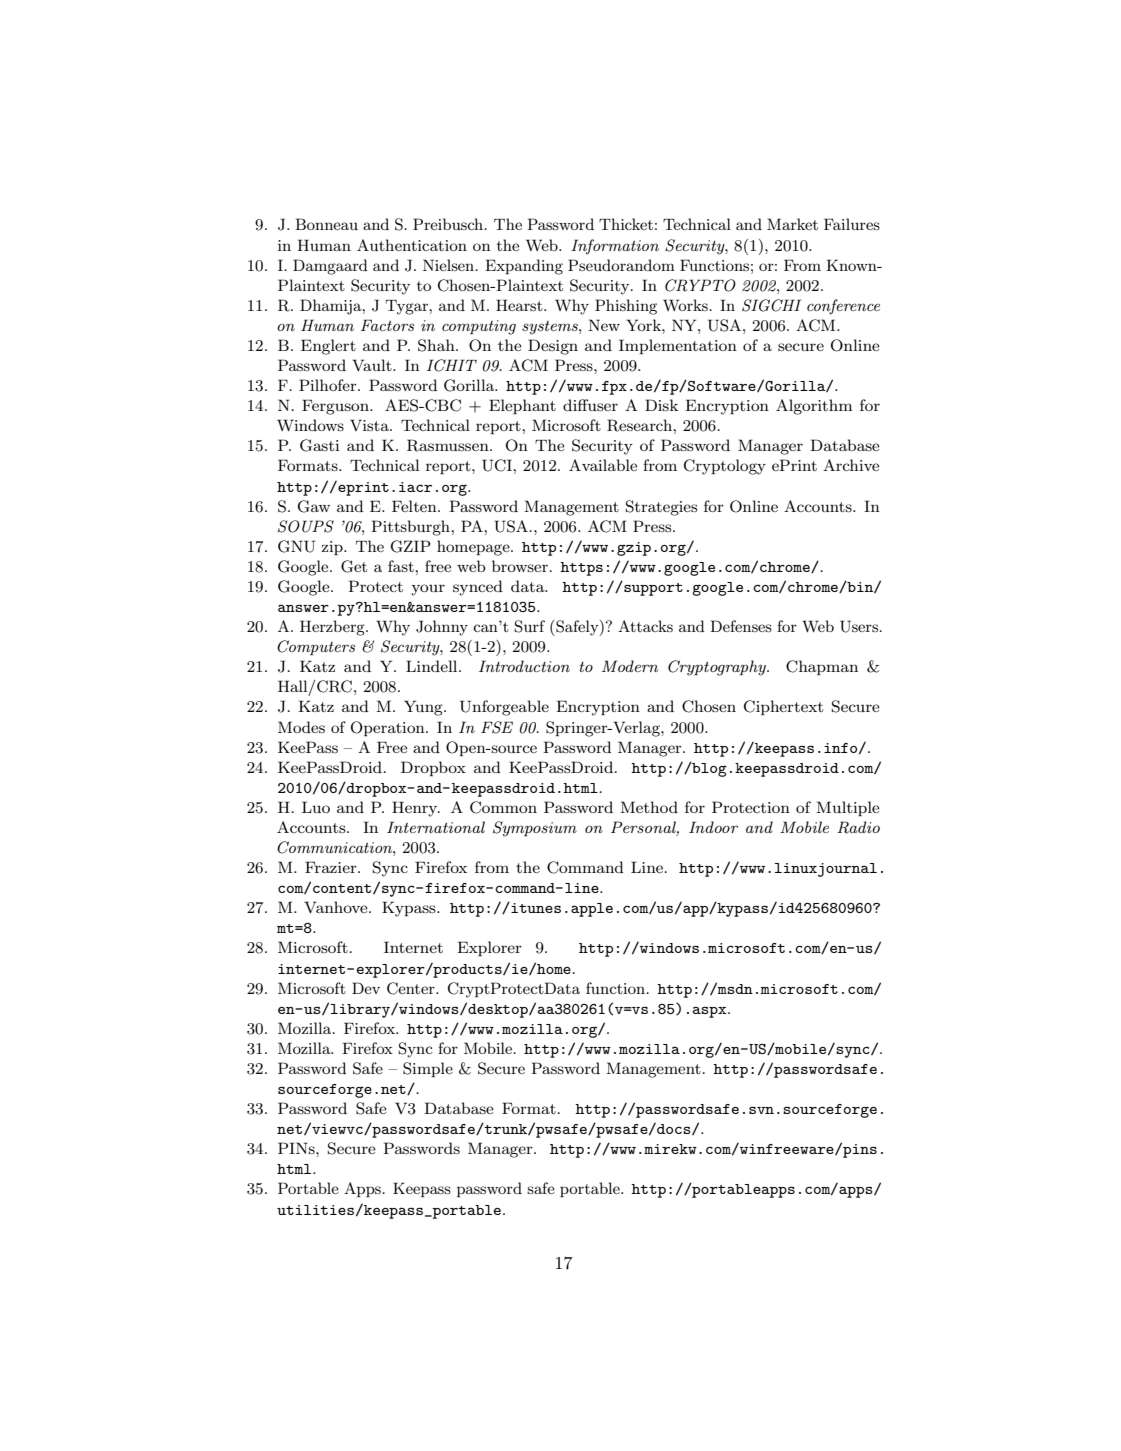 This screenshot has height=1451, width=1121. Describe the element at coordinates (428, 1069) in the screenshot. I see `Simple` at that location.
